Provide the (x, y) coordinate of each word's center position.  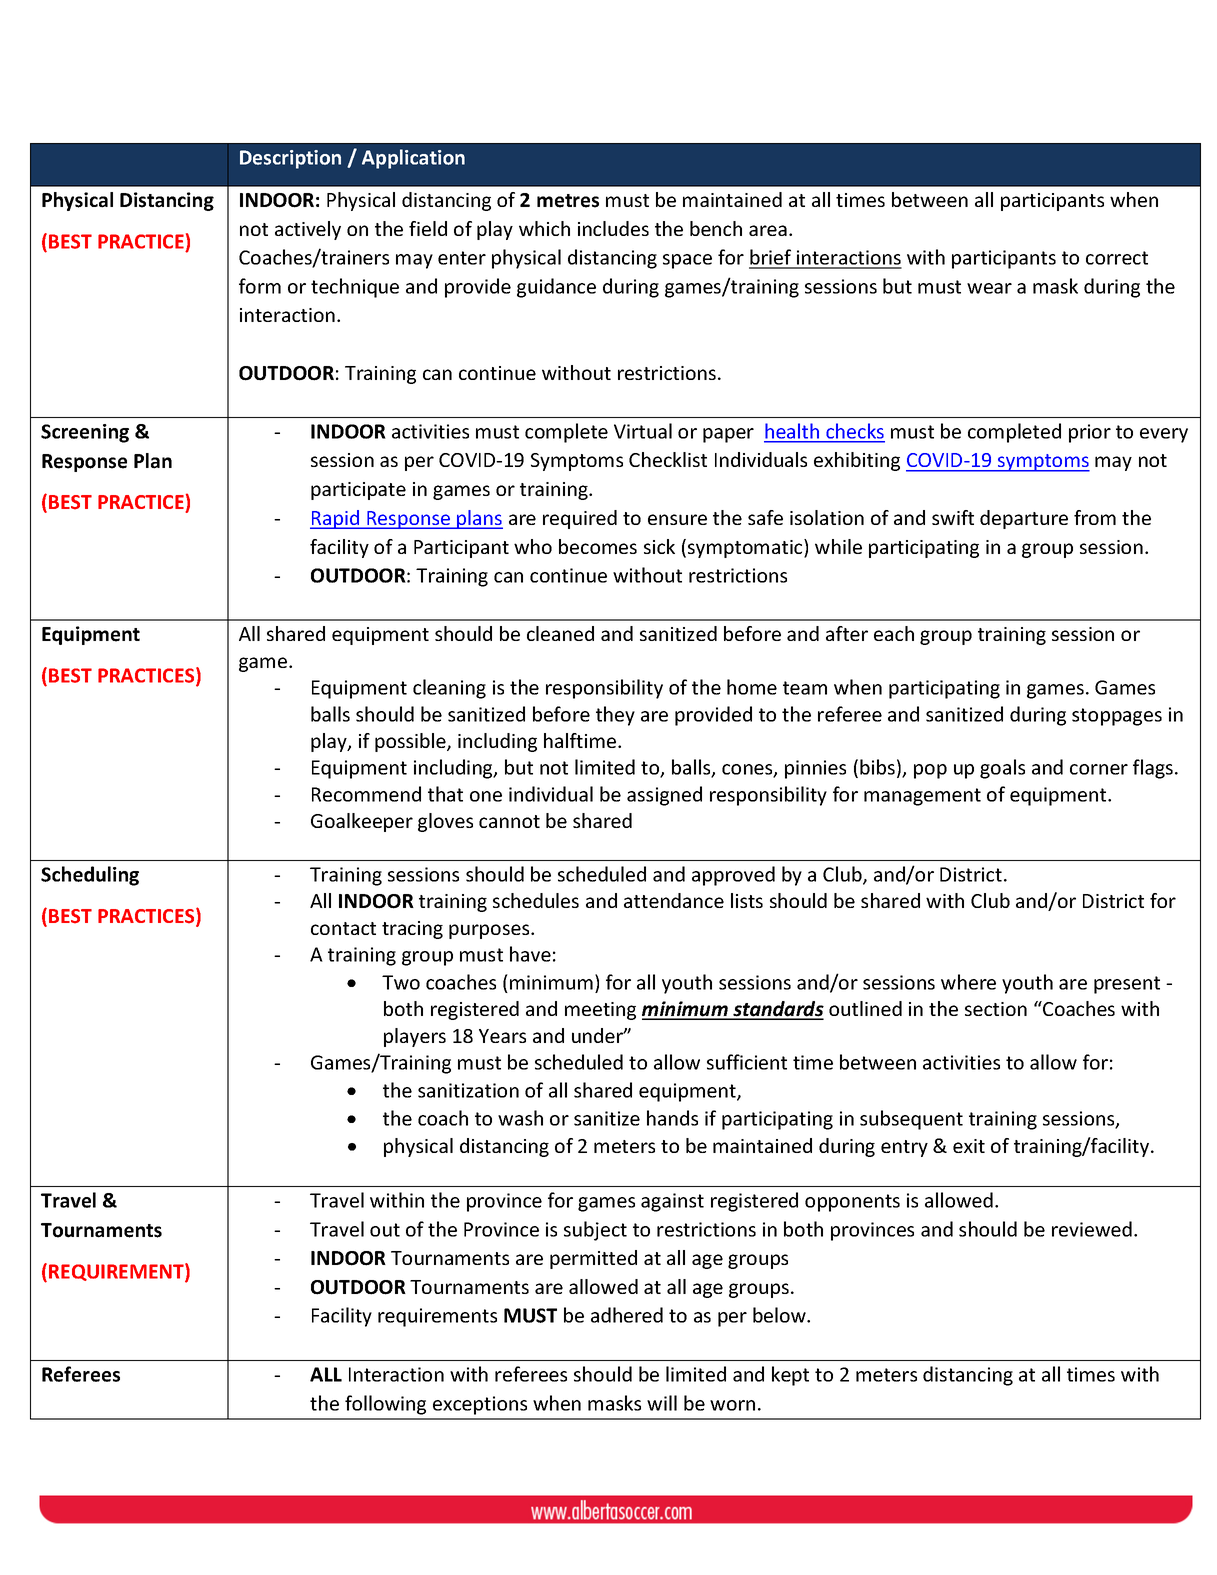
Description (290, 159)
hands (672, 1118)
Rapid (335, 519)
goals (1002, 769)
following (385, 1405)
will (662, 1403)
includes (613, 228)
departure (1024, 519)
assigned (664, 796)
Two (401, 982)
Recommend (366, 794)
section (996, 1009)
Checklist (668, 459)
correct (1117, 258)
